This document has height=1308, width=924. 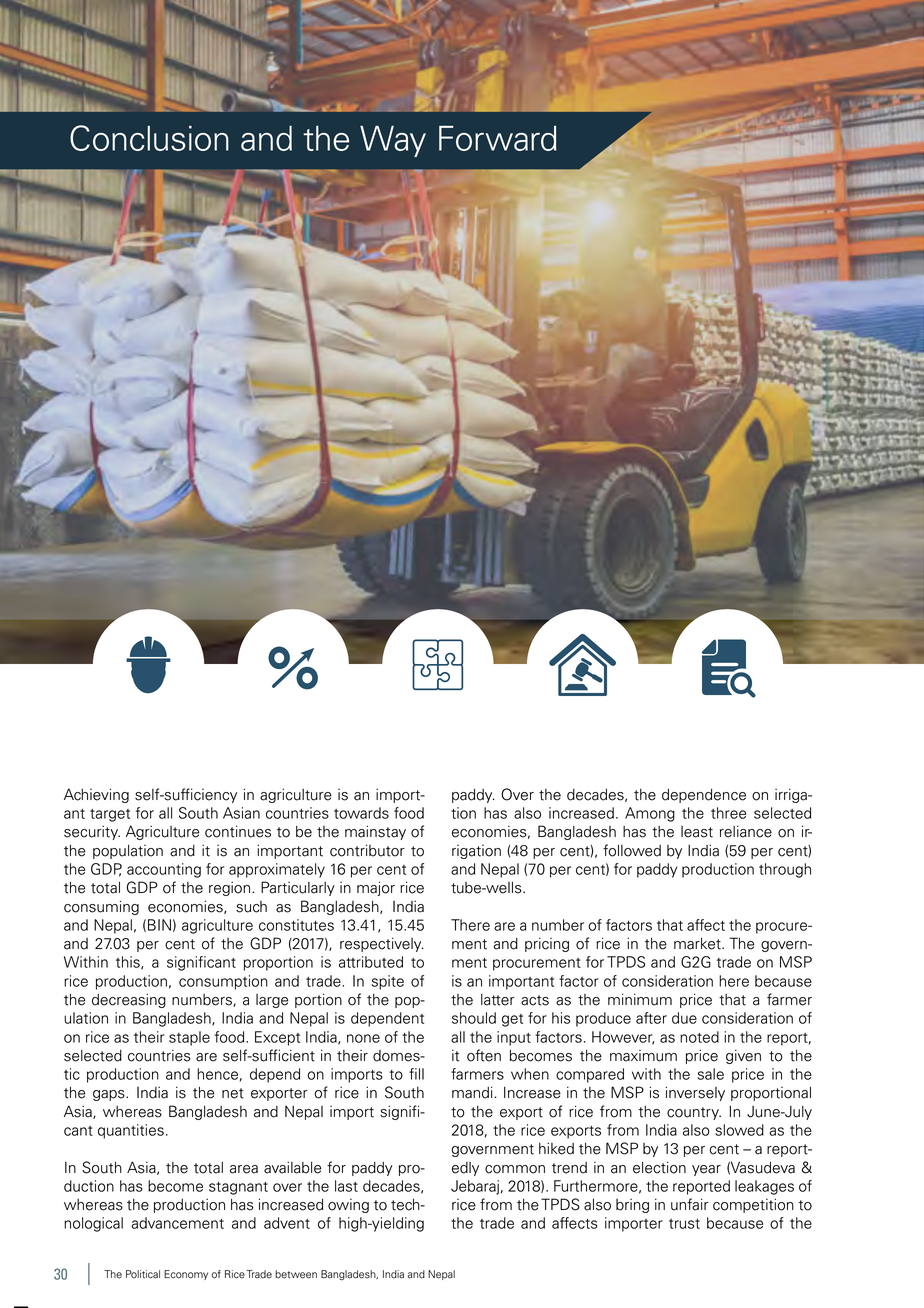 What do you see at coordinates (96, 795) in the document?
I see `Achieving` at bounding box center [96, 795].
